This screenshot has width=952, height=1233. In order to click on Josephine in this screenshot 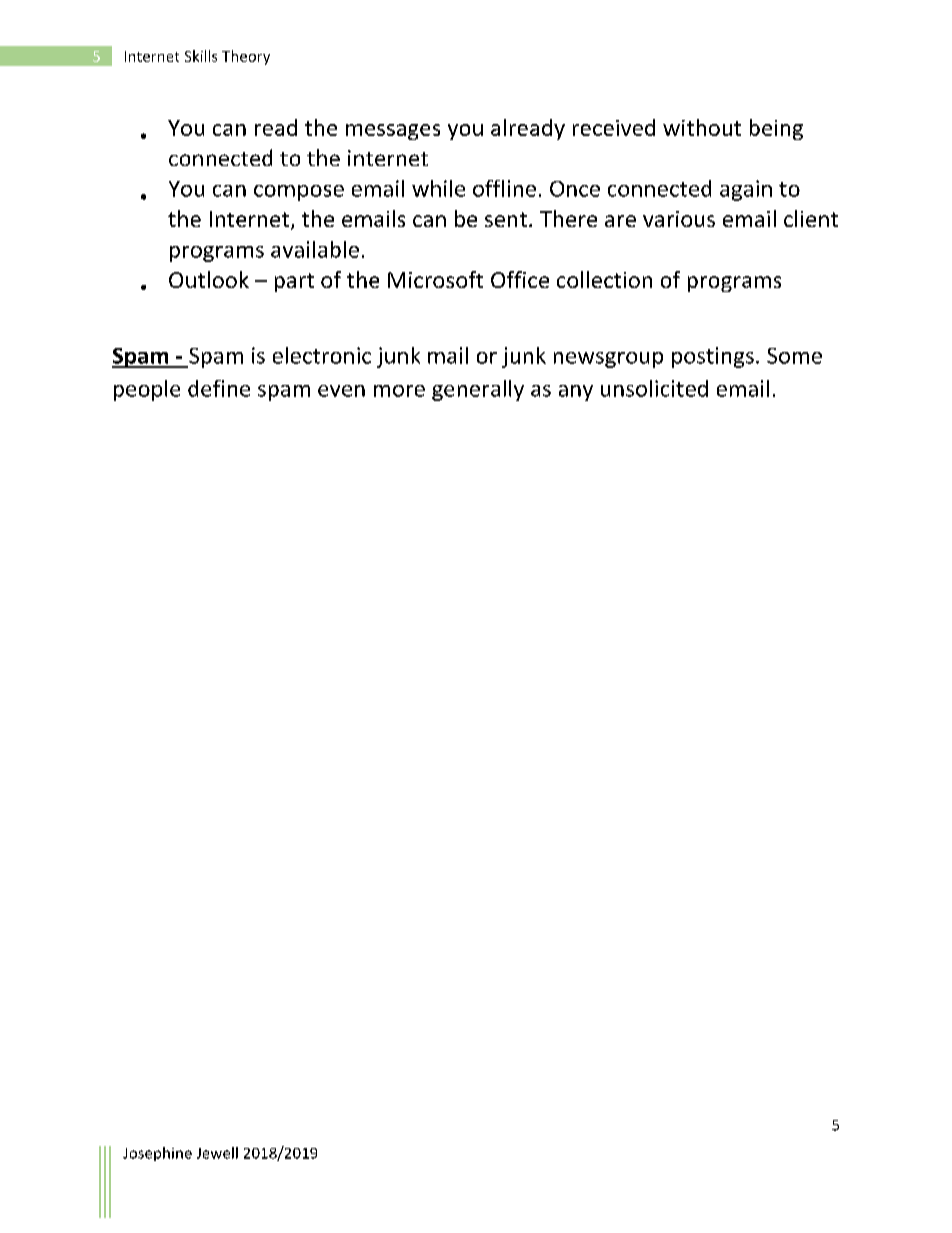, I will do `click(157, 1154)`.
